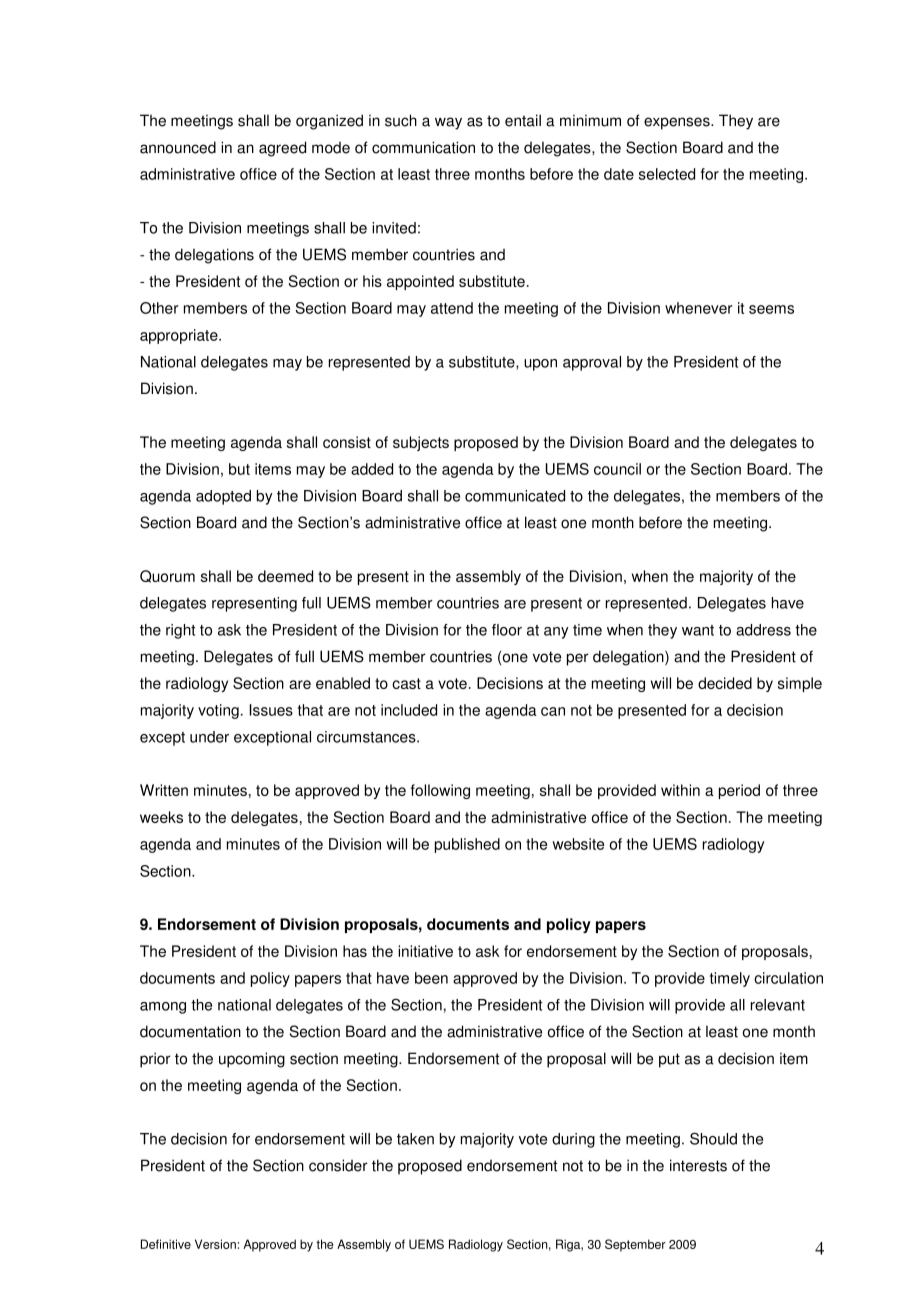 This document has height=1308, width=924. What do you see at coordinates (282, 149) in the document?
I see `agreed` at bounding box center [282, 149].
